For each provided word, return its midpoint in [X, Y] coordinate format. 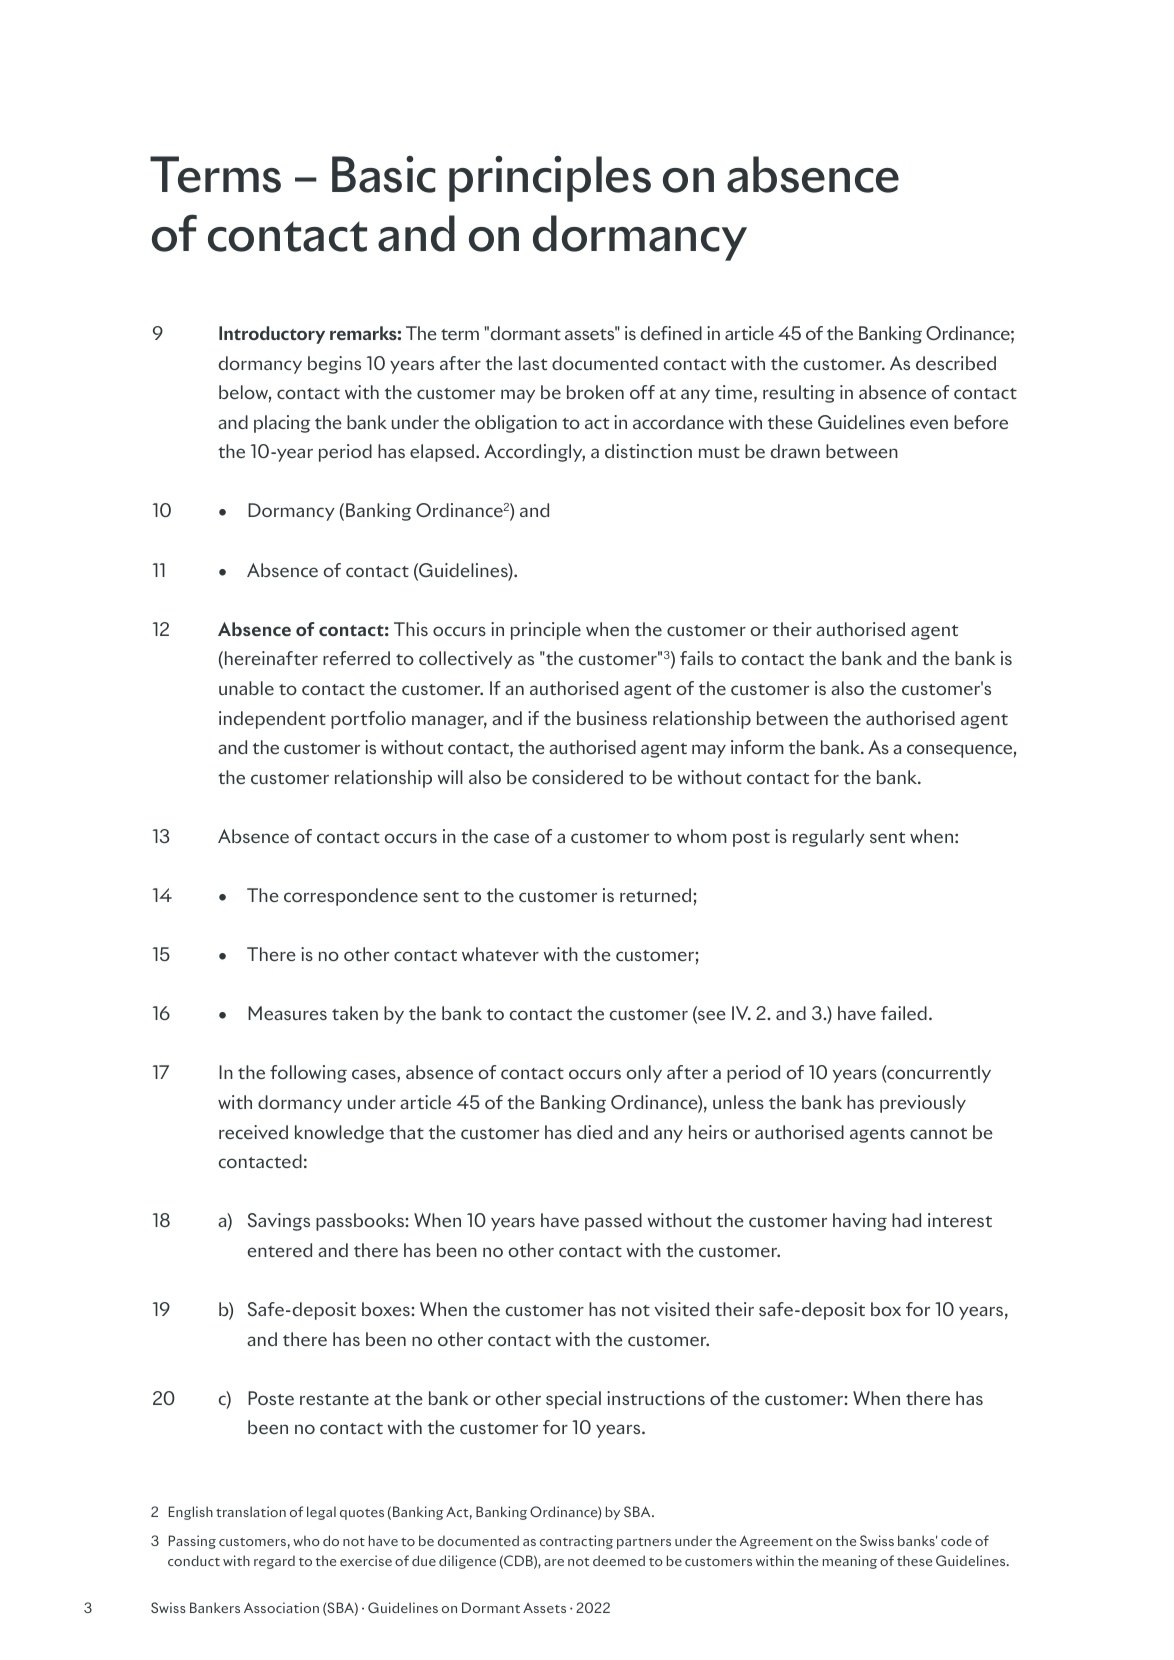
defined [671, 333]
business [612, 718]
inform [757, 747]
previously [923, 1104]
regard [274, 1562]
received [253, 1132]
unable [246, 688]
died [594, 1132]
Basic [384, 174]
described [956, 363]
